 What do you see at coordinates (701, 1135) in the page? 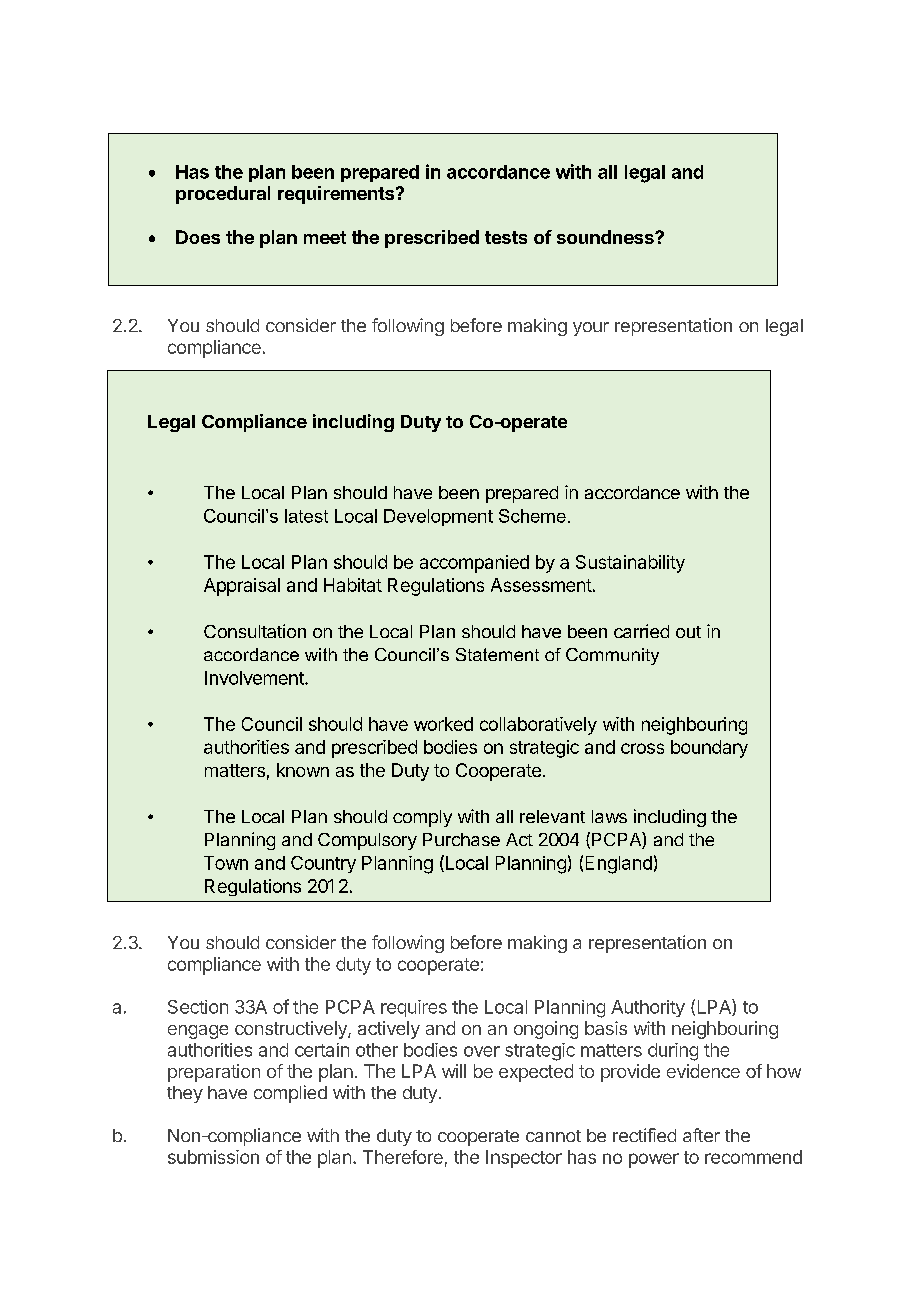
I see `after` at bounding box center [701, 1135].
